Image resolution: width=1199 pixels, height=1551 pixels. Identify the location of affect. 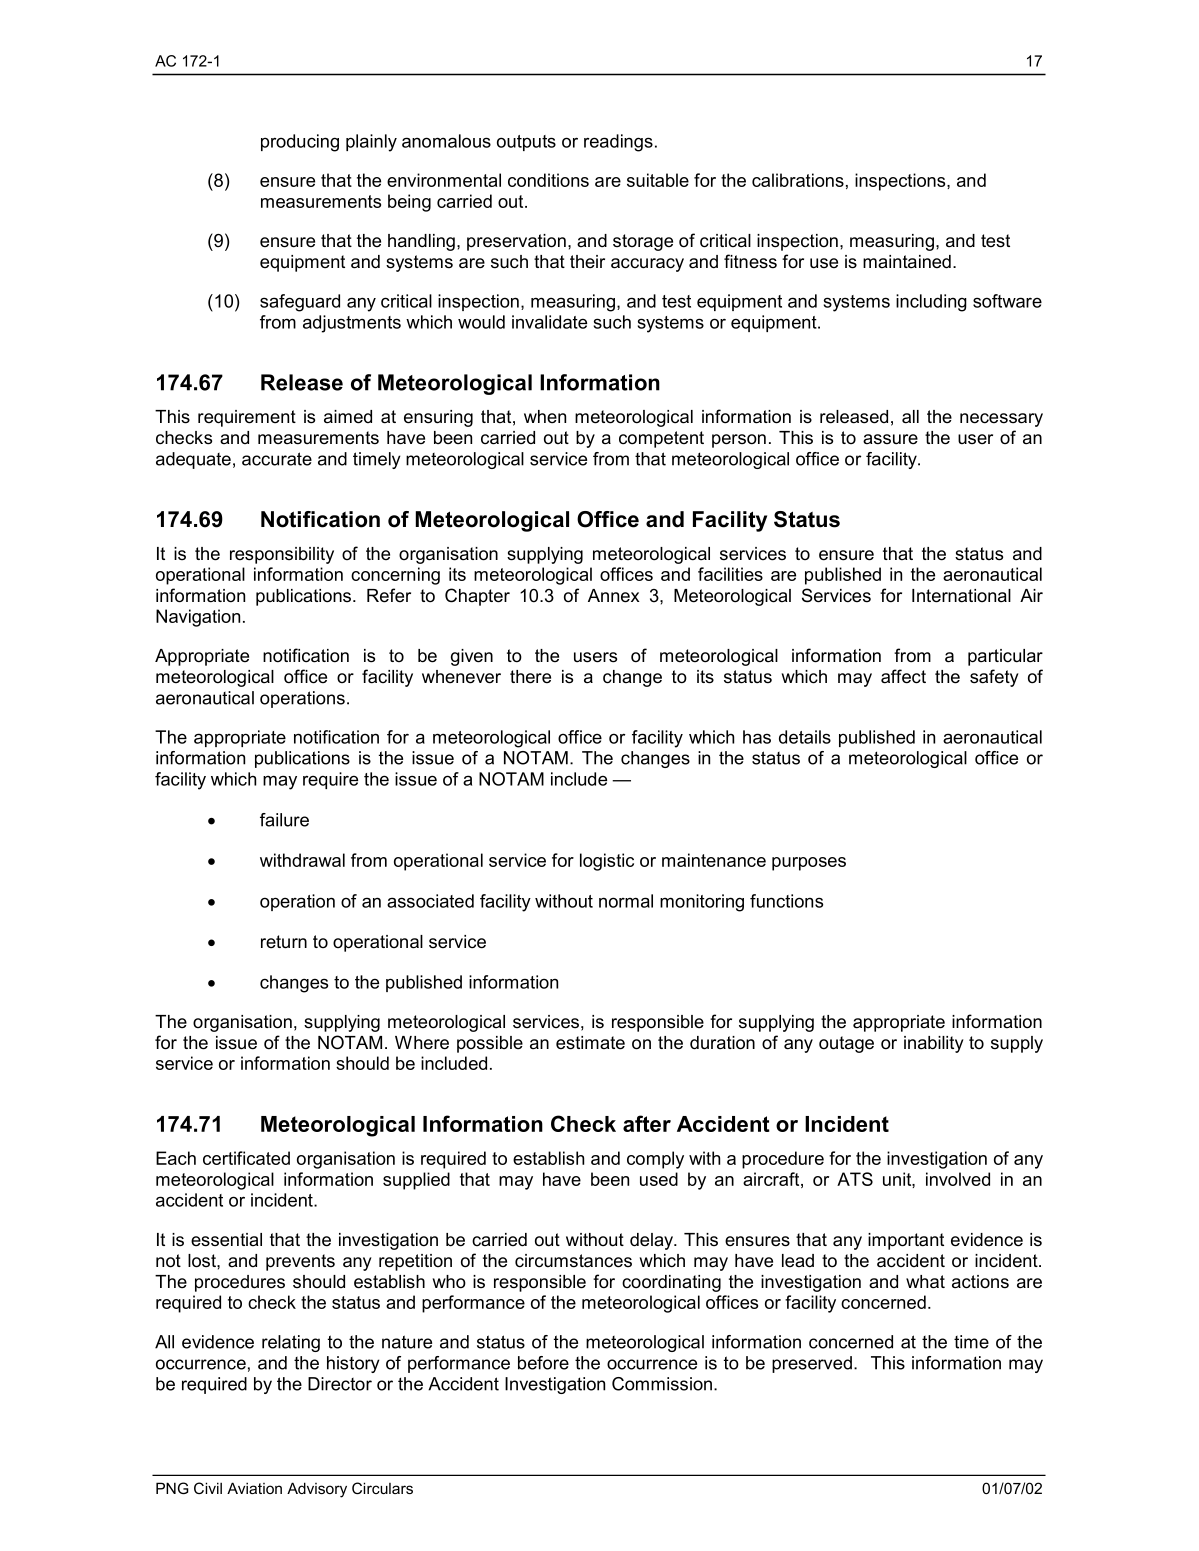
(903, 676).
